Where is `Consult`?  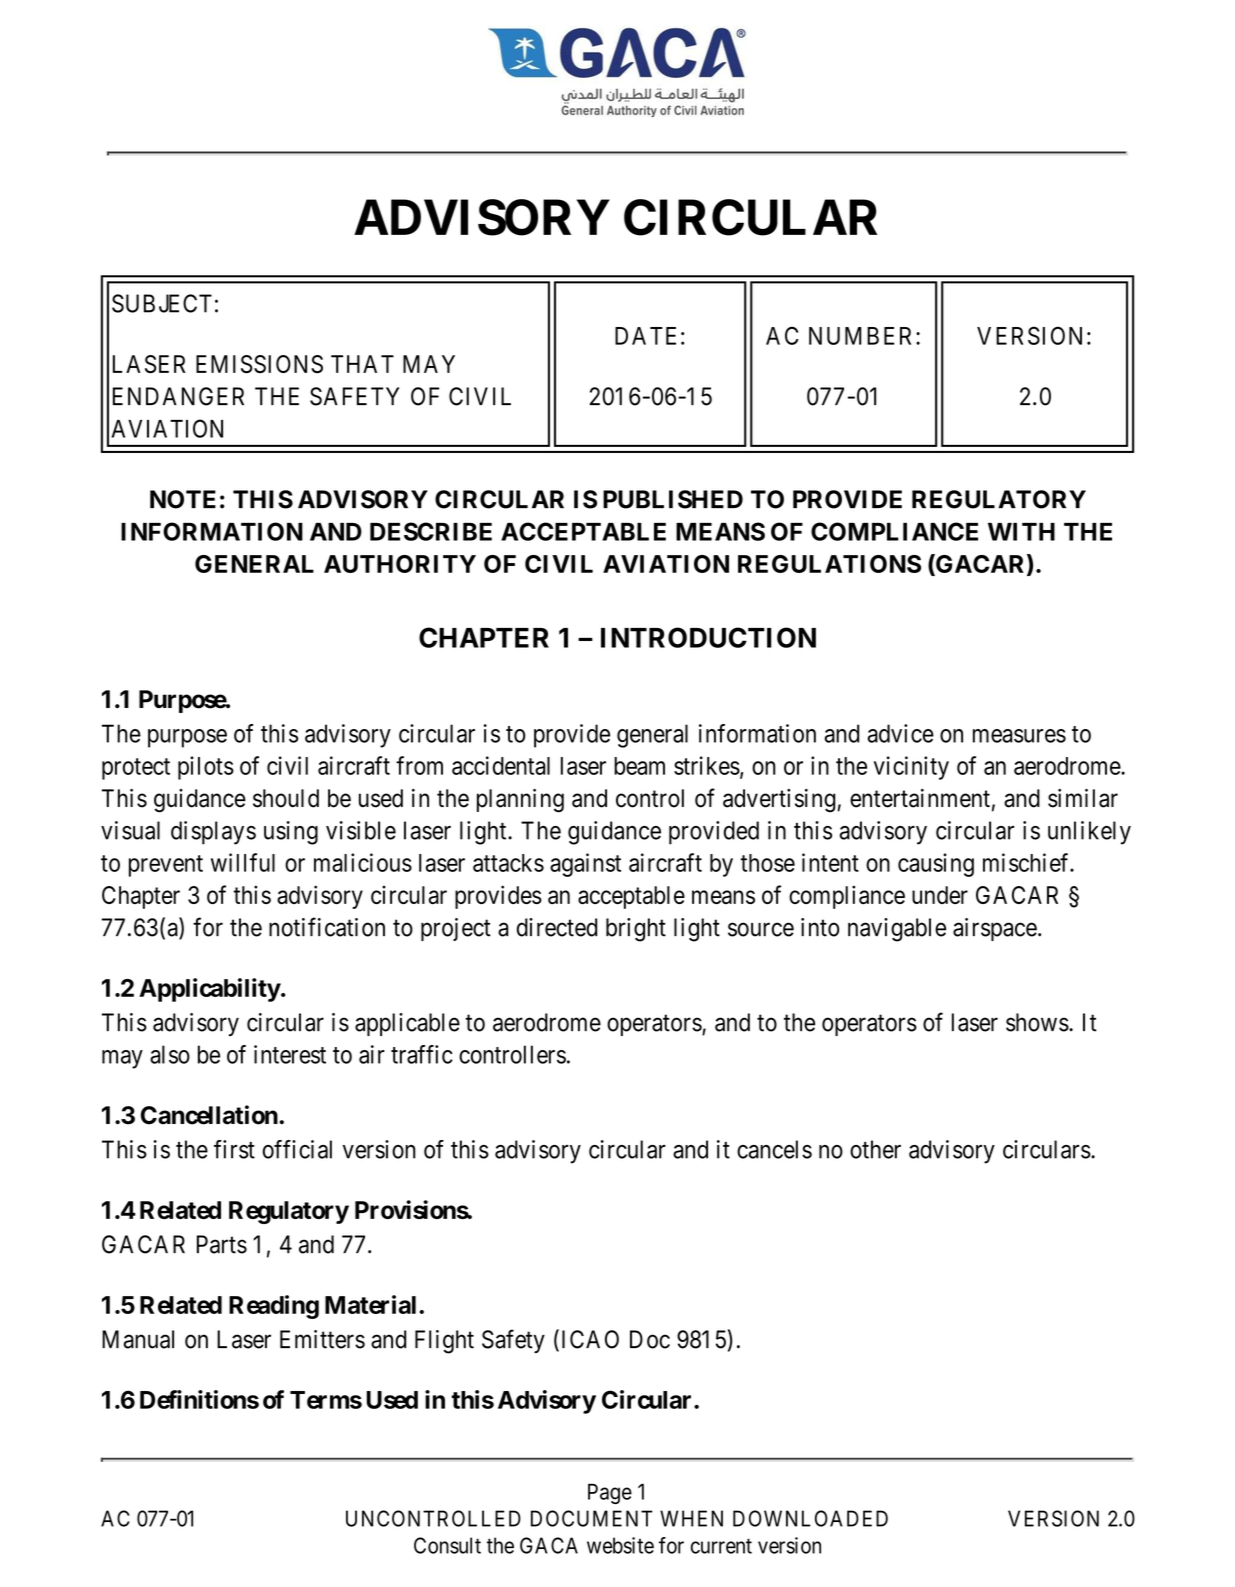
Consult is located at coordinates (447, 1545).
